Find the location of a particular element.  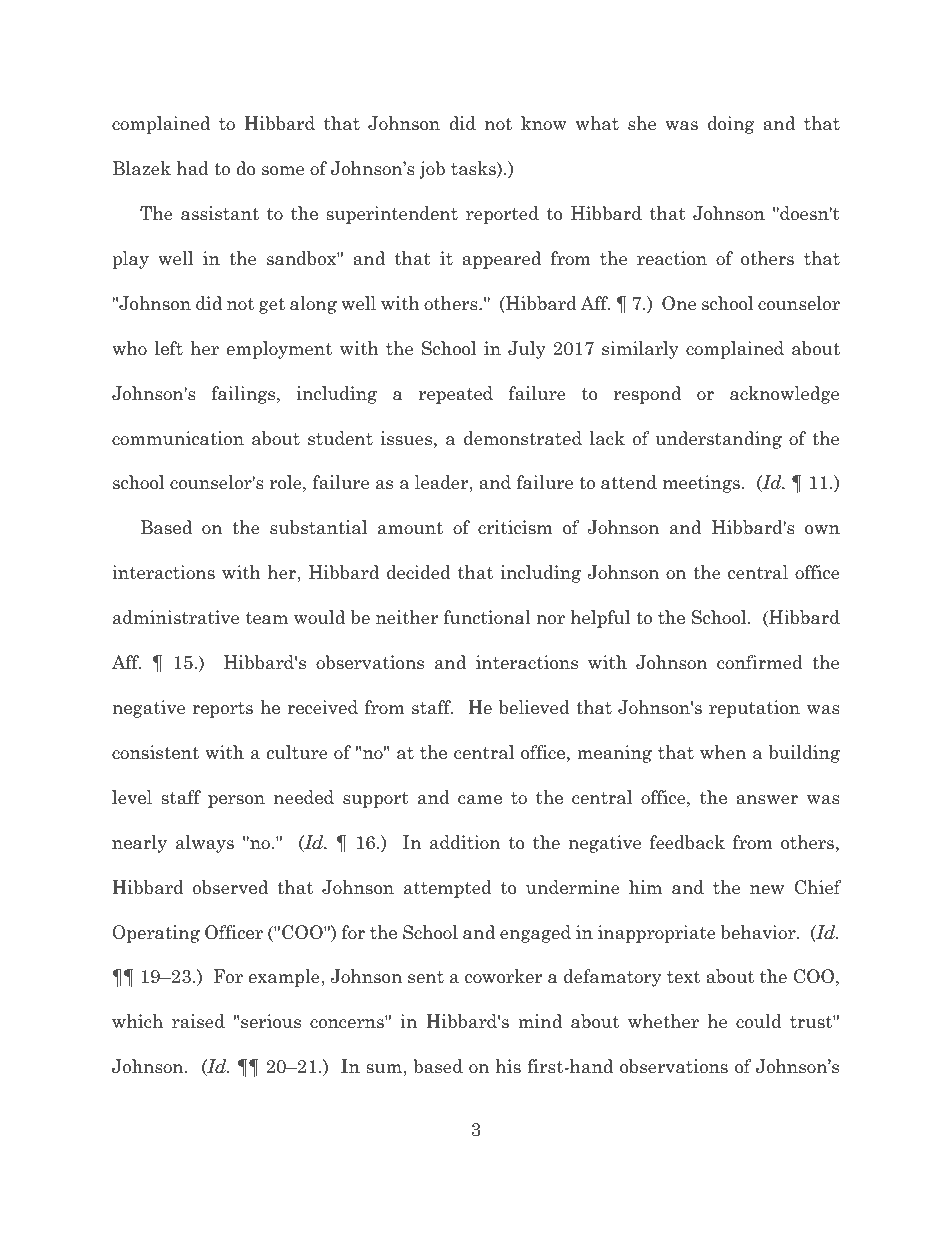

his is located at coordinates (508, 1066).
